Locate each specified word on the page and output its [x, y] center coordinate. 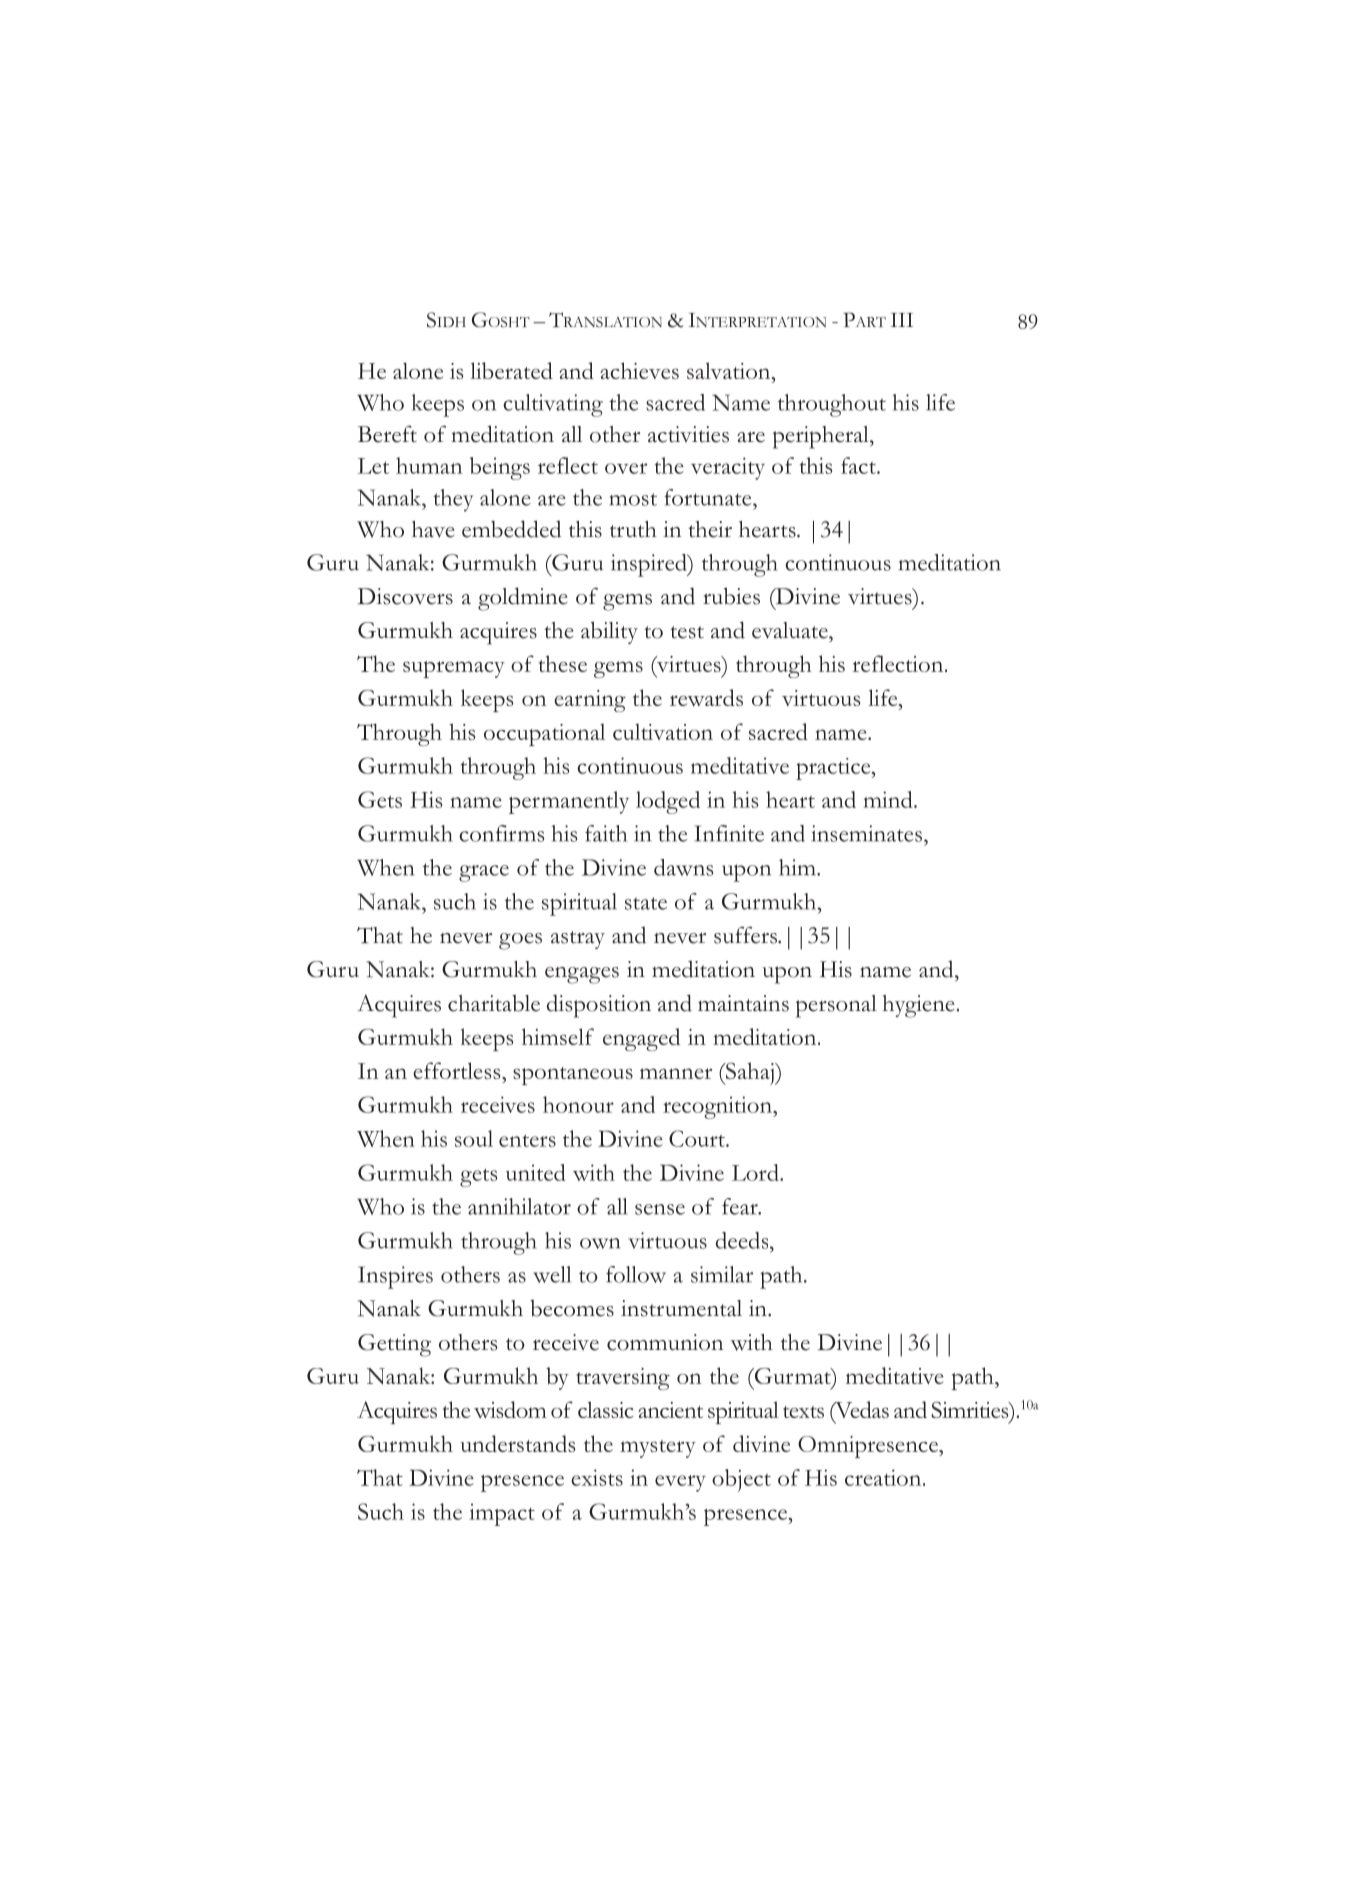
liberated [511, 370]
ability [609, 632]
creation [884, 1477]
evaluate [791, 630]
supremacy [454, 669]
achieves [639, 370]
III [902, 320]
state [646, 903]
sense [660, 1209]
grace [484, 873]
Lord [756, 1172]
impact [502, 1514]
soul [474, 1138]
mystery [658, 1449]
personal [836, 1006]
